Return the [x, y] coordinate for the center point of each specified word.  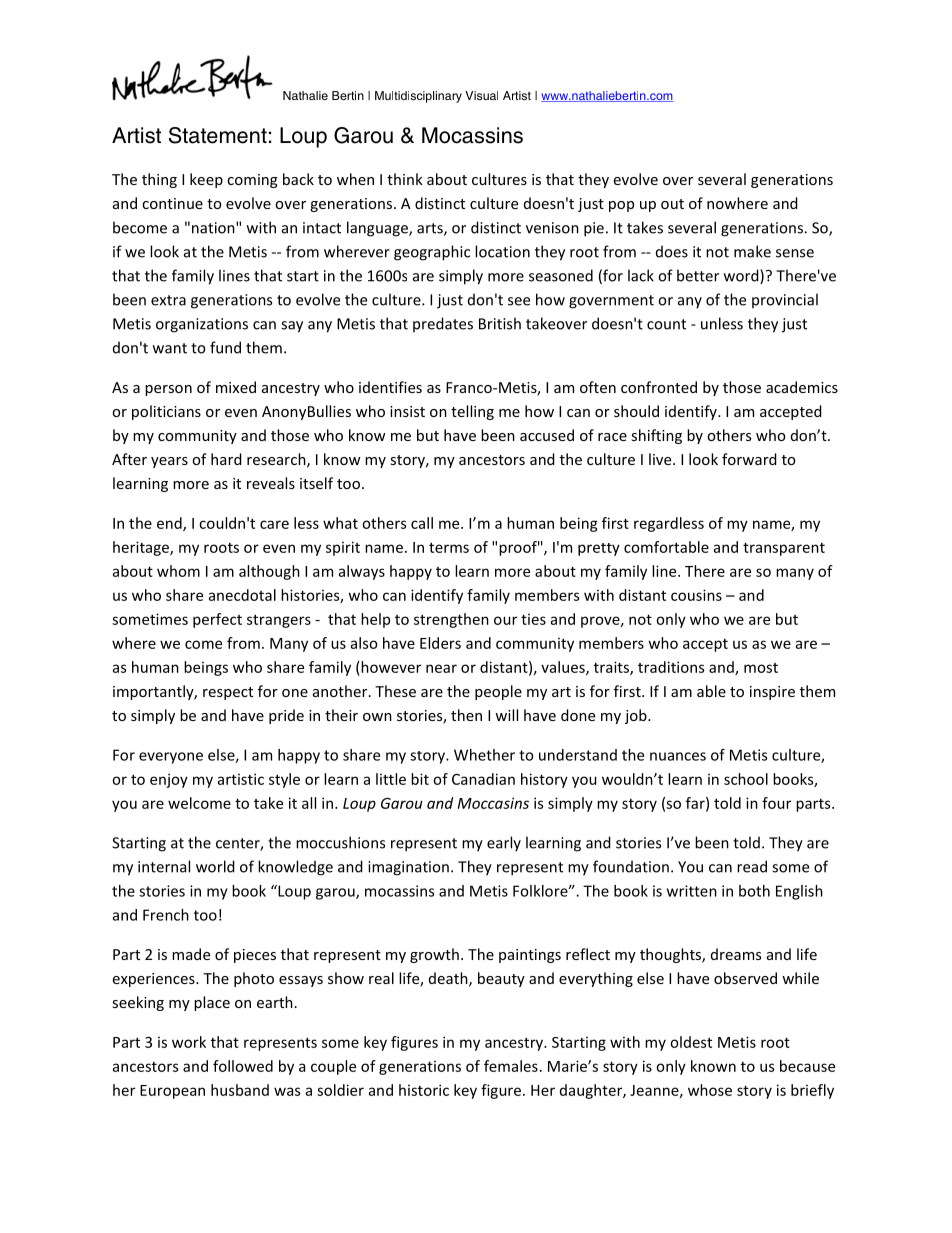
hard [226, 459]
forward [749, 459]
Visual [481, 95]
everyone [171, 758]
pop [621, 206]
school [746, 779]
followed [243, 1066]
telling [472, 412]
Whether [484, 755]
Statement [218, 135]
